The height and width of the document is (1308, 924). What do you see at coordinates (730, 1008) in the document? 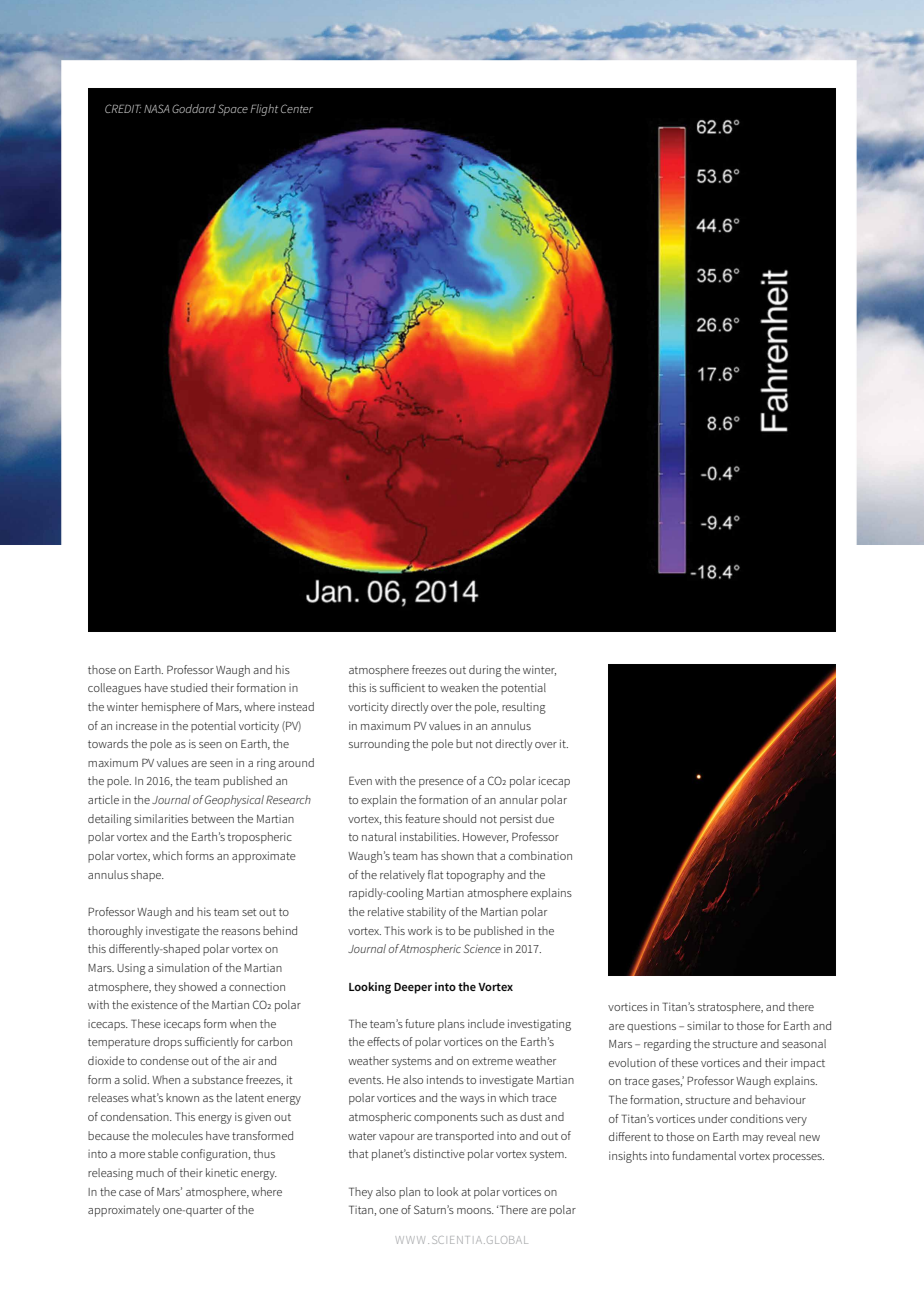
I see `stratosphere` at bounding box center [730, 1008].
